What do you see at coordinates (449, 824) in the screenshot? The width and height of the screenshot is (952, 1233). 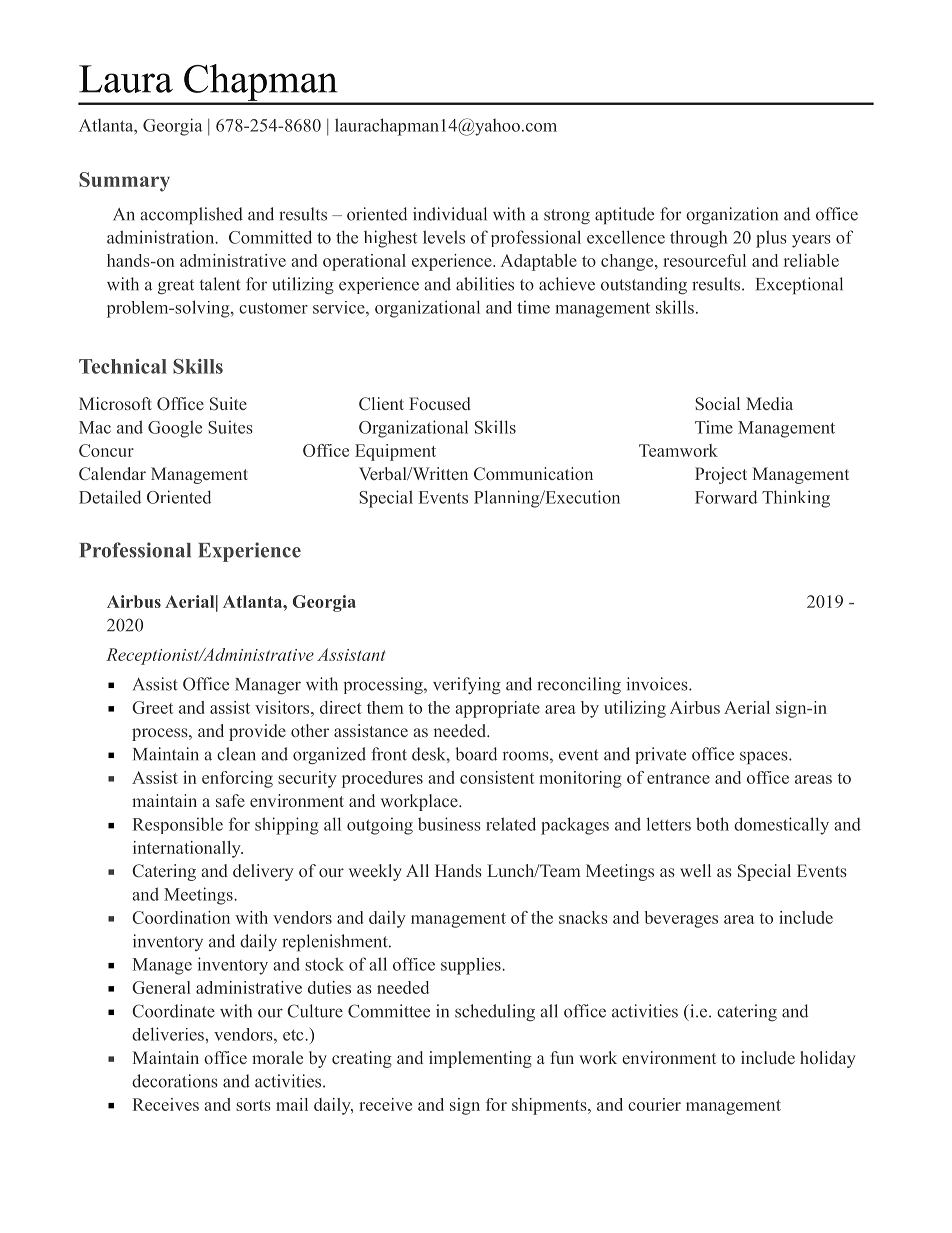 I see `business` at bounding box center [449, 824].
